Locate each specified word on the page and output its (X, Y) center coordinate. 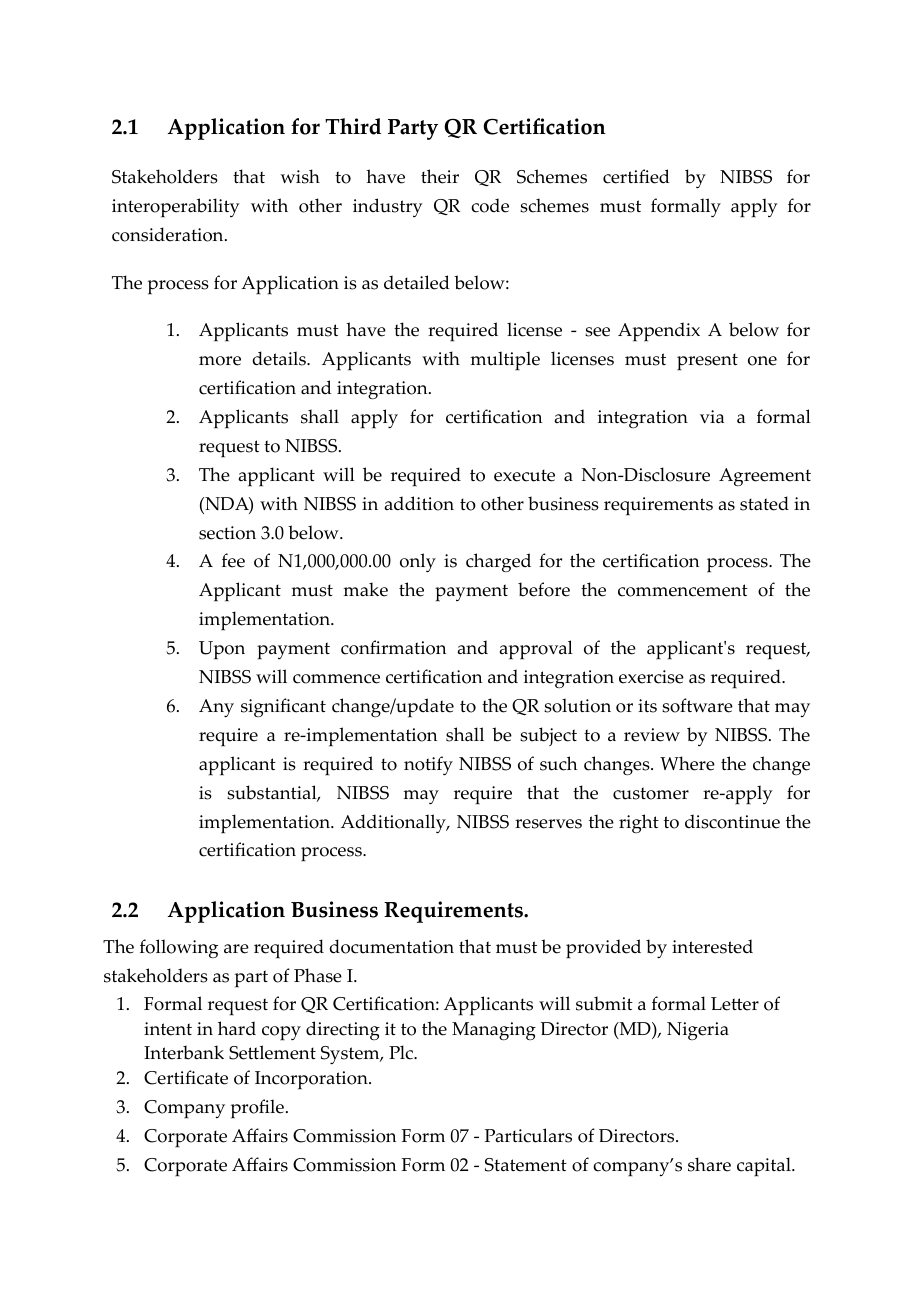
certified (636, 176)
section (227, 533)
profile (257, 1109)
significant (283, 707)
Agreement (765, 477)
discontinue (732, 821)
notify (428, 766)
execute (524, 475)
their (440, 176)
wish (300, 176)
